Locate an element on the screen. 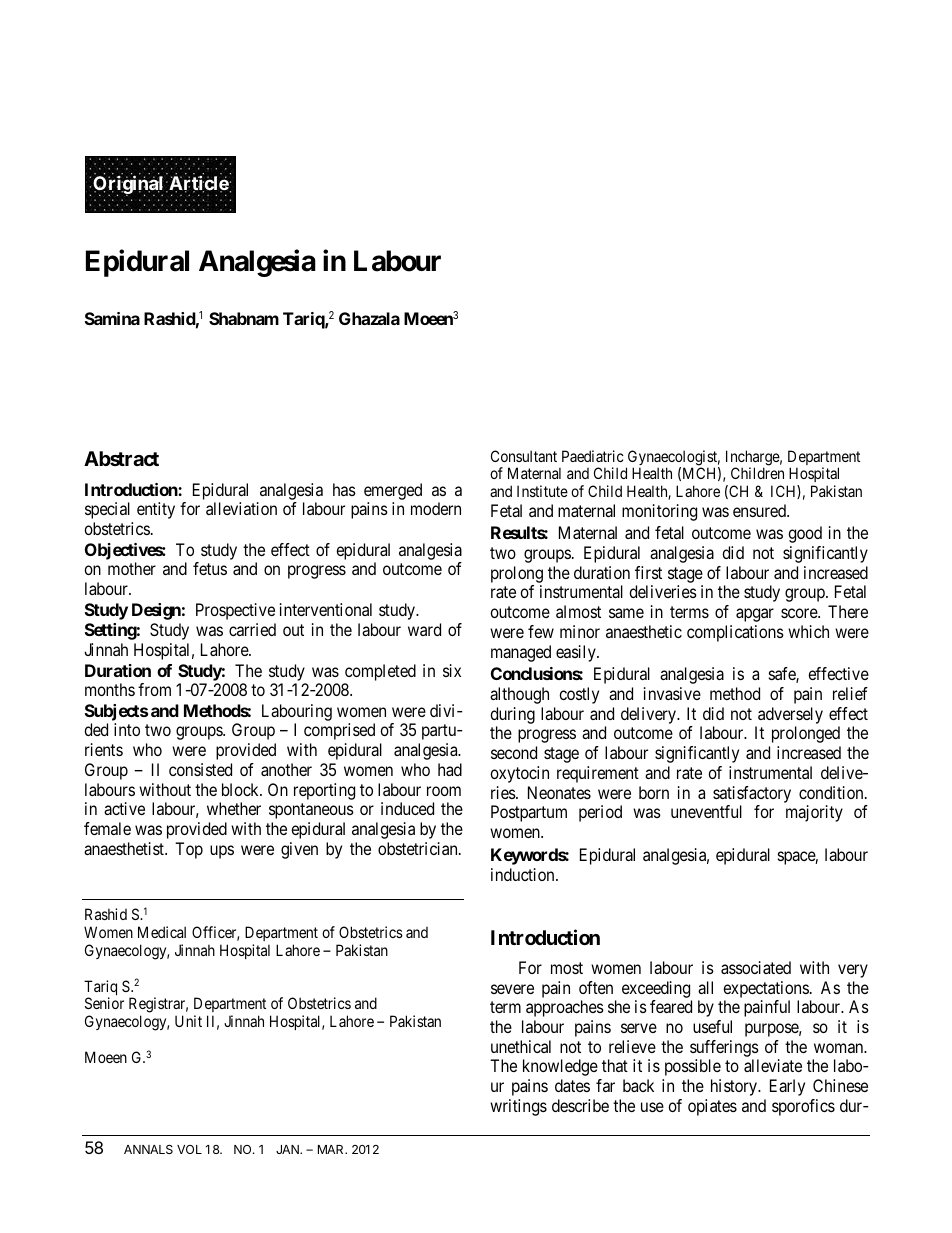 This screenshot has width=952, height=1233. associated is located at coordinates (756, 967).
